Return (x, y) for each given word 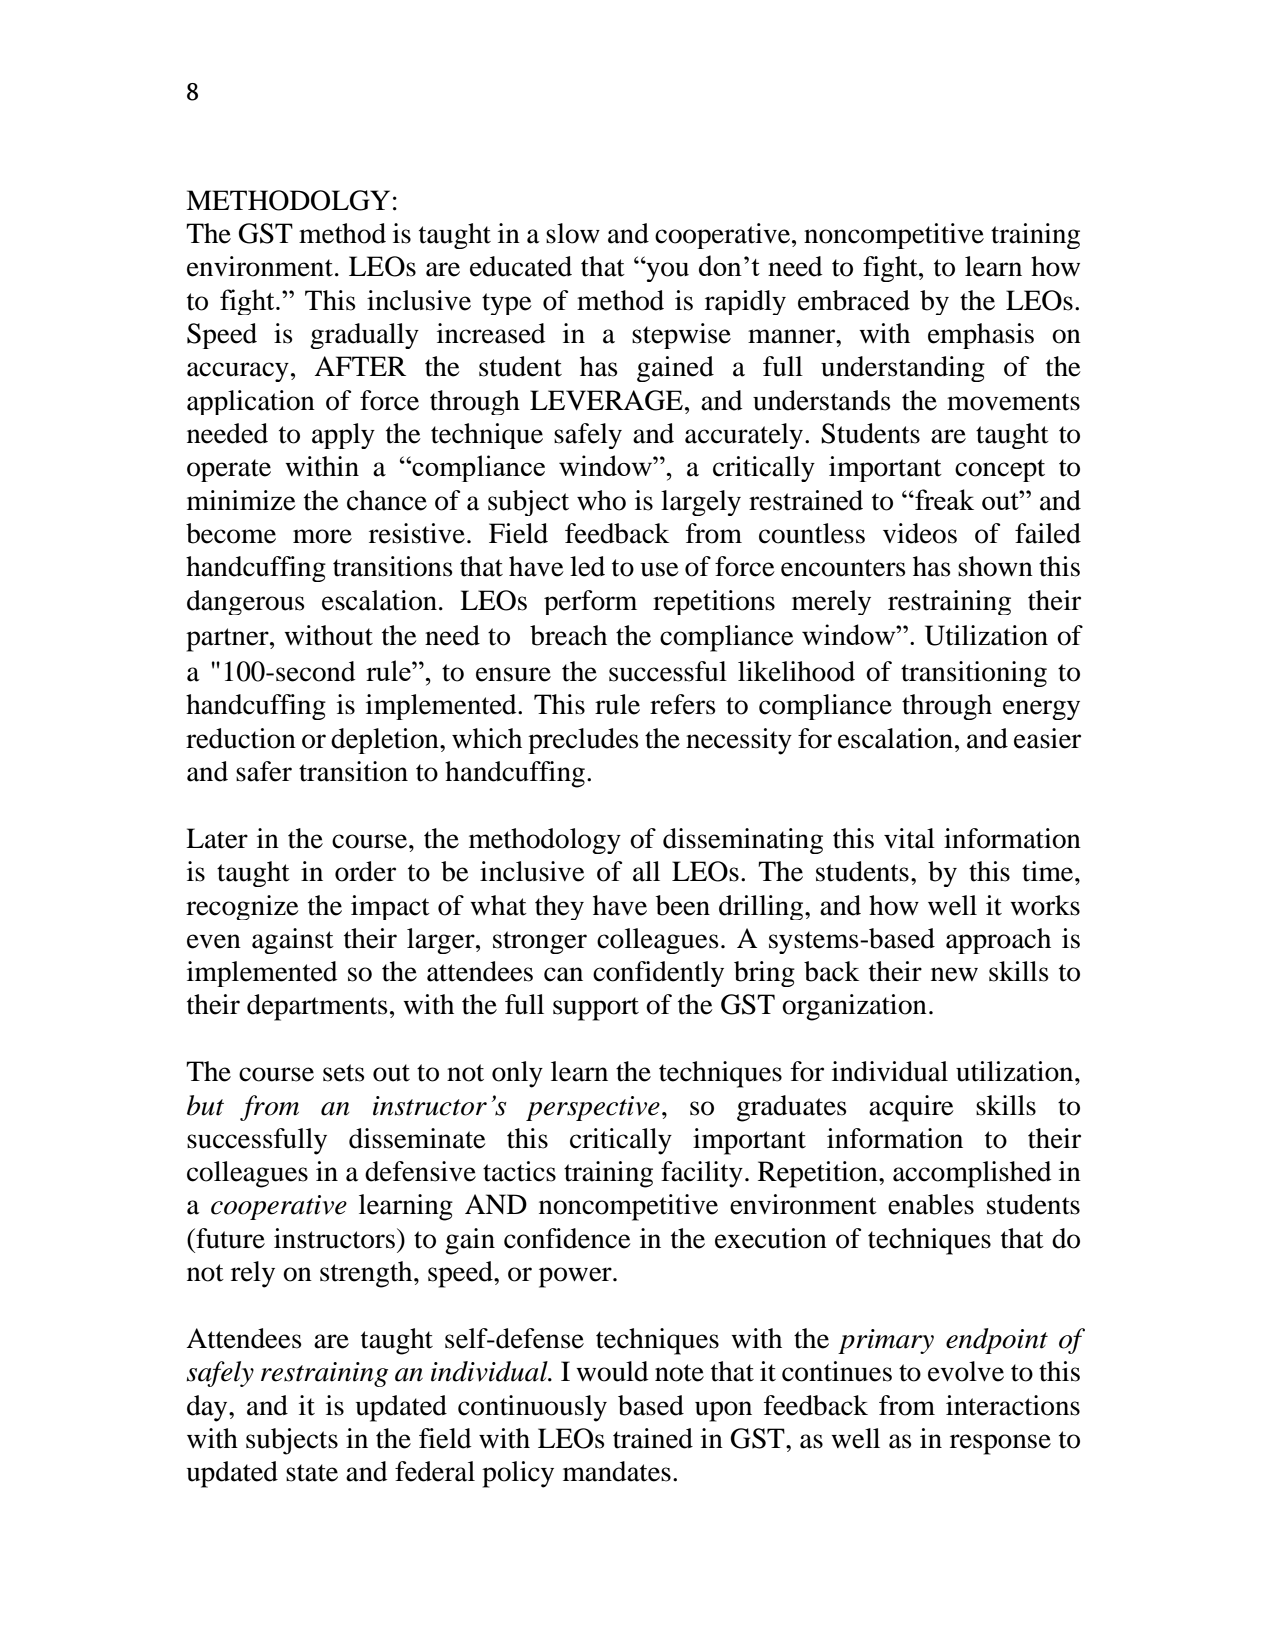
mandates (617, 1471)
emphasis (981, 336)
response (1000, 1444)
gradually (364, 336)
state (312, 1473)
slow (573, 233)
